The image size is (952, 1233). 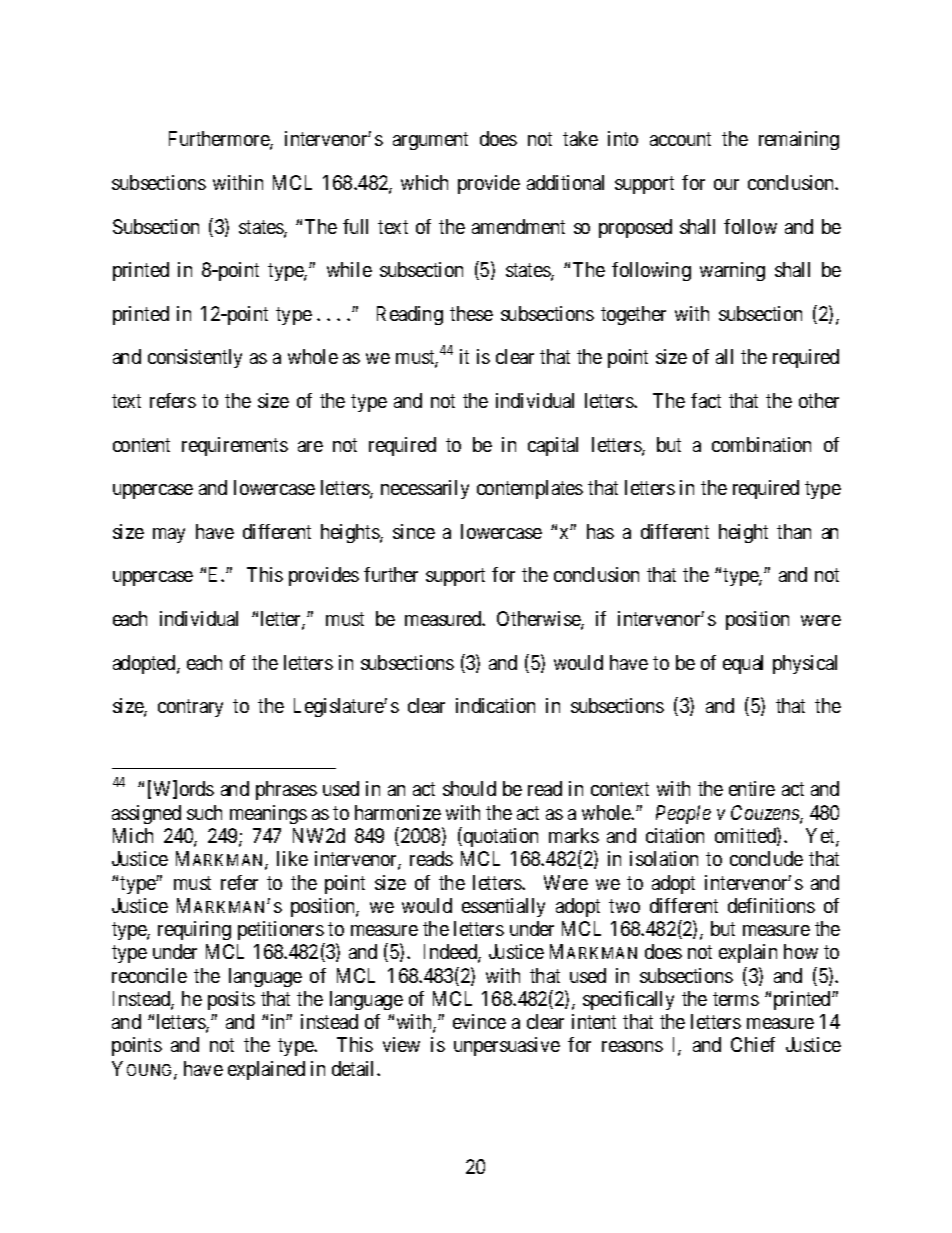 I want to click on our, so click(x=726, y=184).
